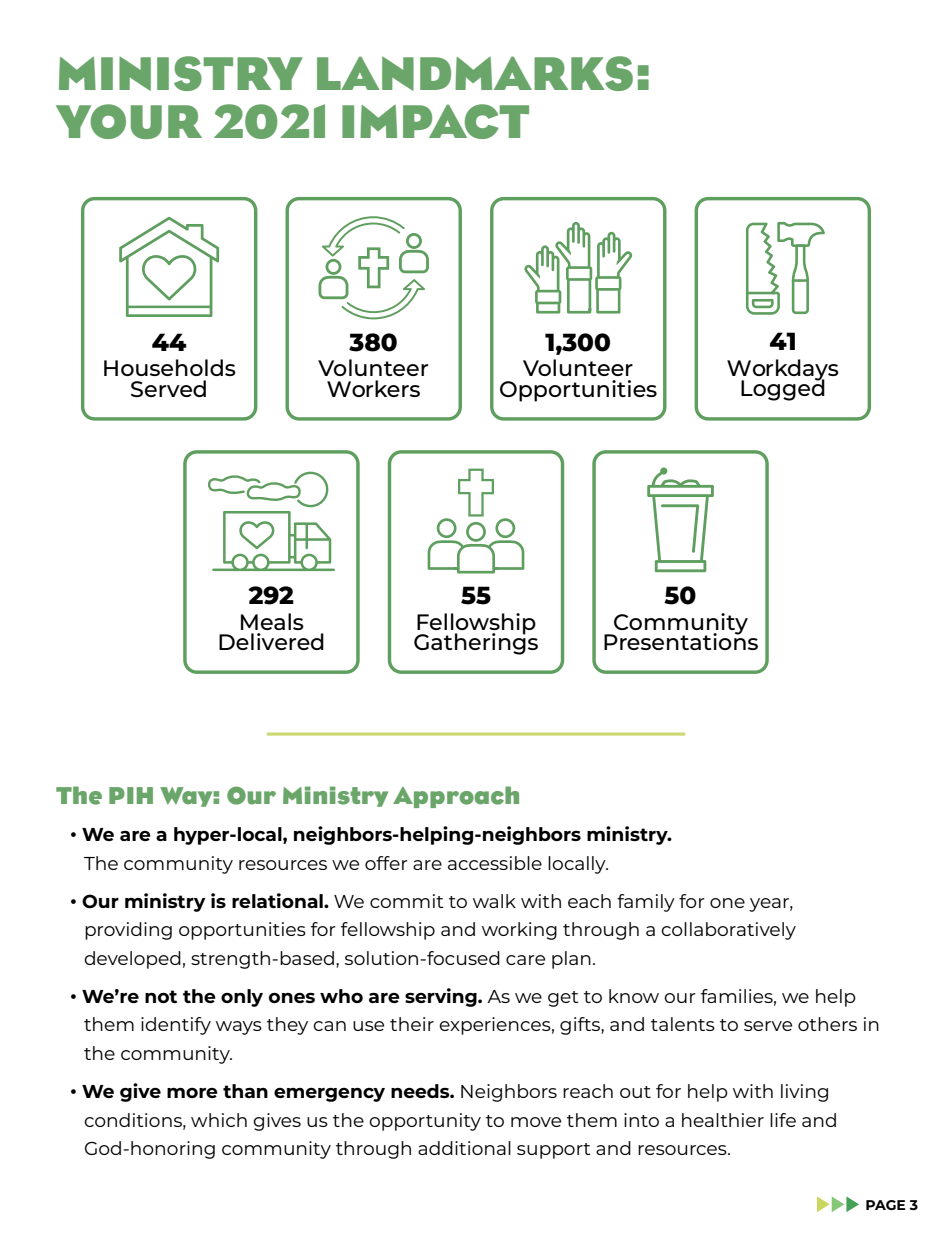  What do you see at coordinates (129, 121) in the screenshot?
I see `YOUR` at bounding box center [129, 121].
